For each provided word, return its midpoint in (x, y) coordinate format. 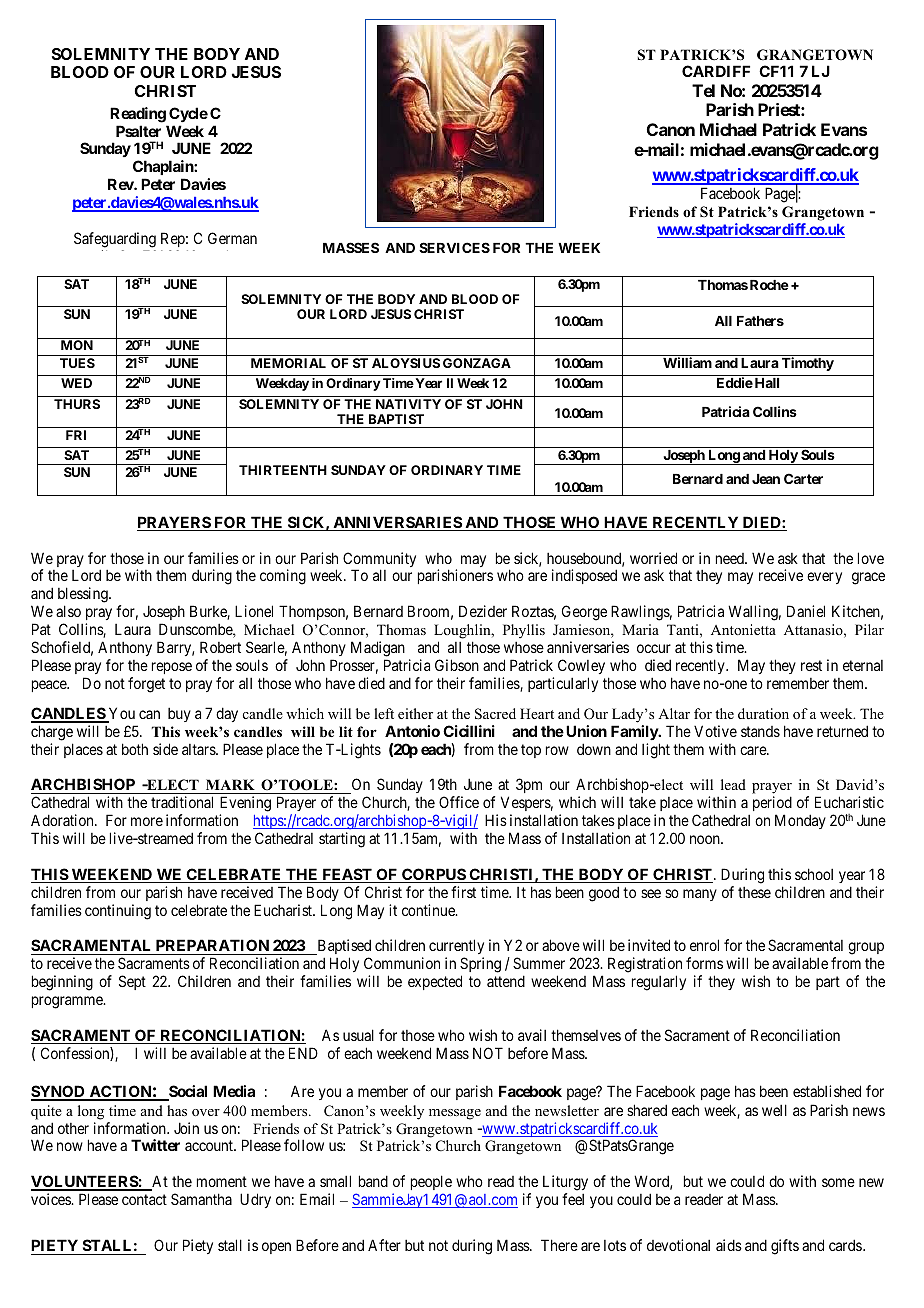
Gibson (457, 665)
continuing (118, 912)
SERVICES (454, 247)
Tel (703, 90)
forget (146, 685)
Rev (121, 184)
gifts (785, 1247)
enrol (704, 945)
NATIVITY (408, 404)
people (431, 1182)
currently (456, 948)
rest (811, 665)
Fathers (760, 321)
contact (144, 1199)
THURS (77, 404)
